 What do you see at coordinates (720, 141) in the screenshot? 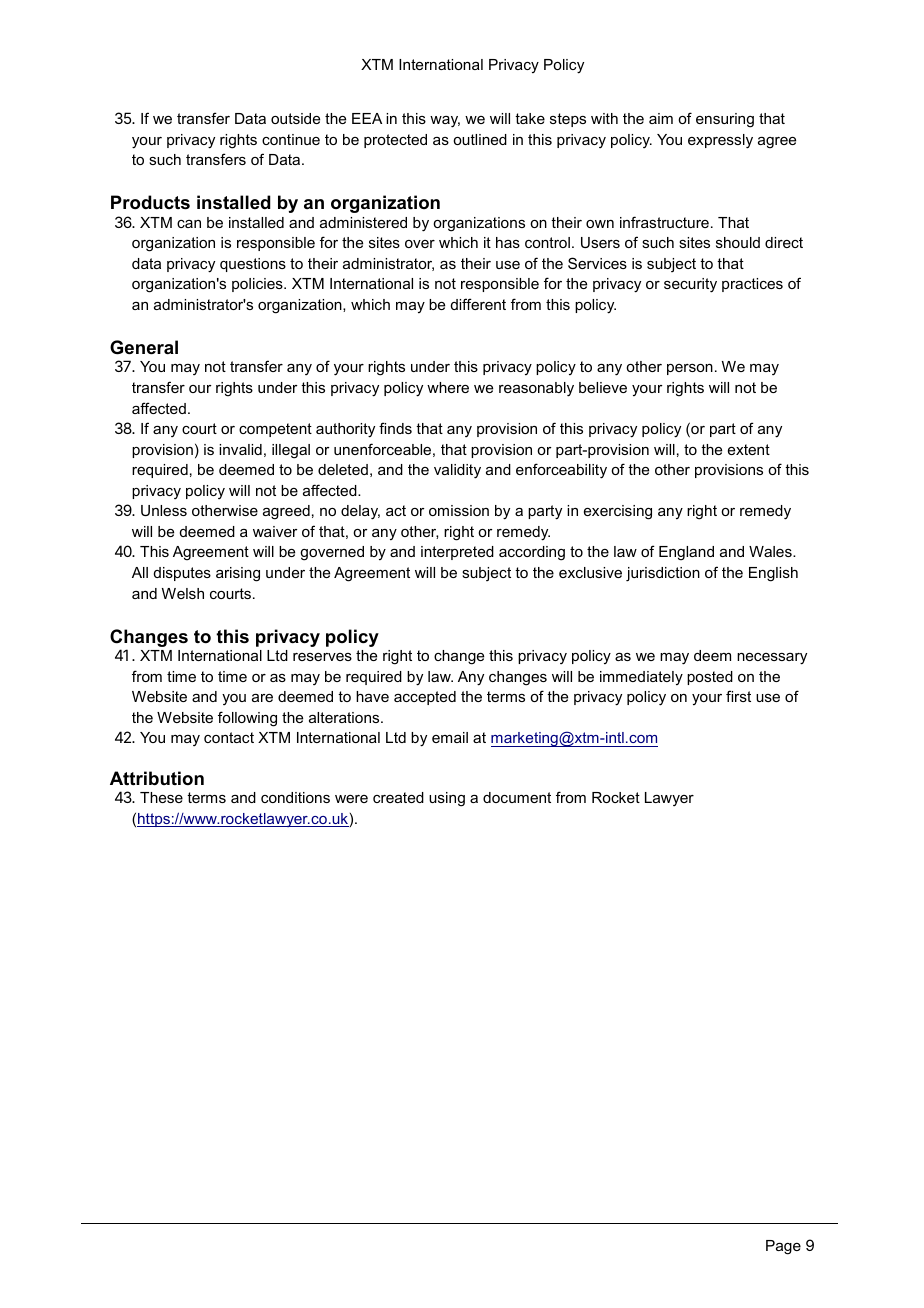
I see `expressly` at bounding box center [720, 141].
